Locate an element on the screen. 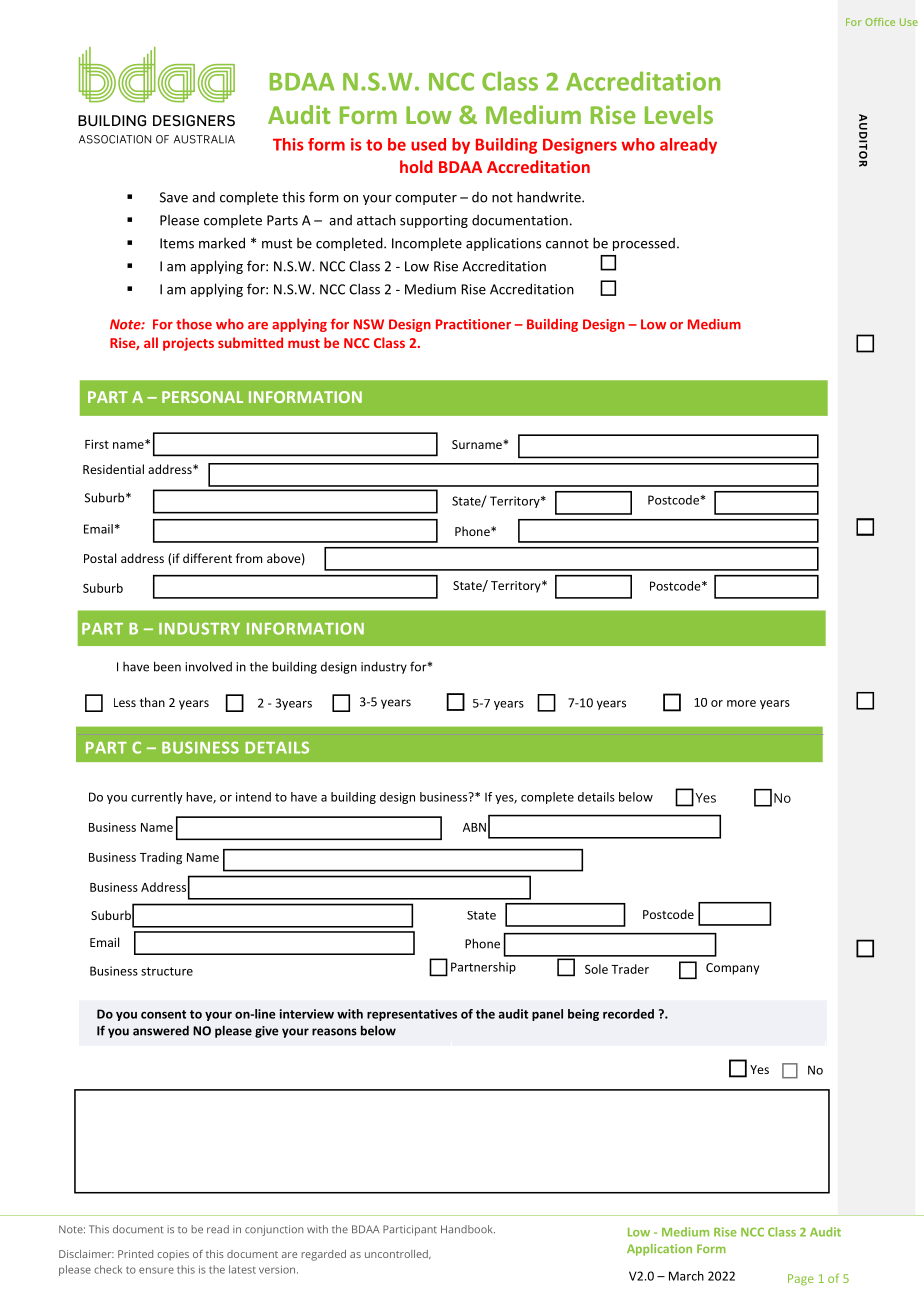  Office is located at coordinates (880, 22).
